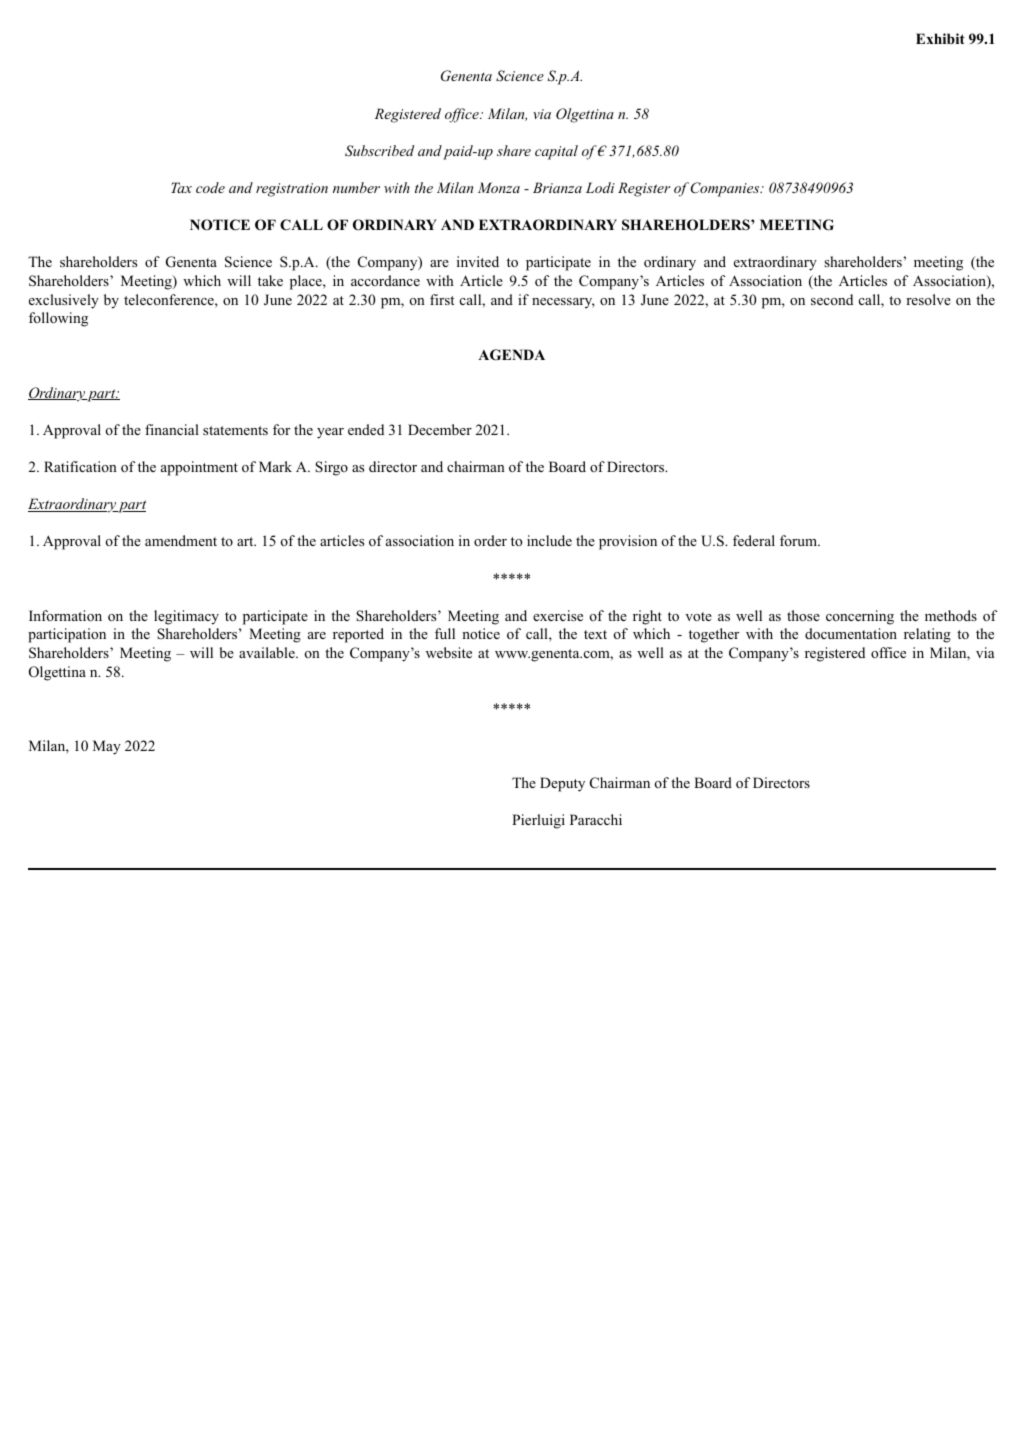 Image resolution: width=1025 pixels, height=1450 pixels. What do you see at coordinates (172, 429) in the screenshot?
I see `financial` at bounding box center [172, 429].
